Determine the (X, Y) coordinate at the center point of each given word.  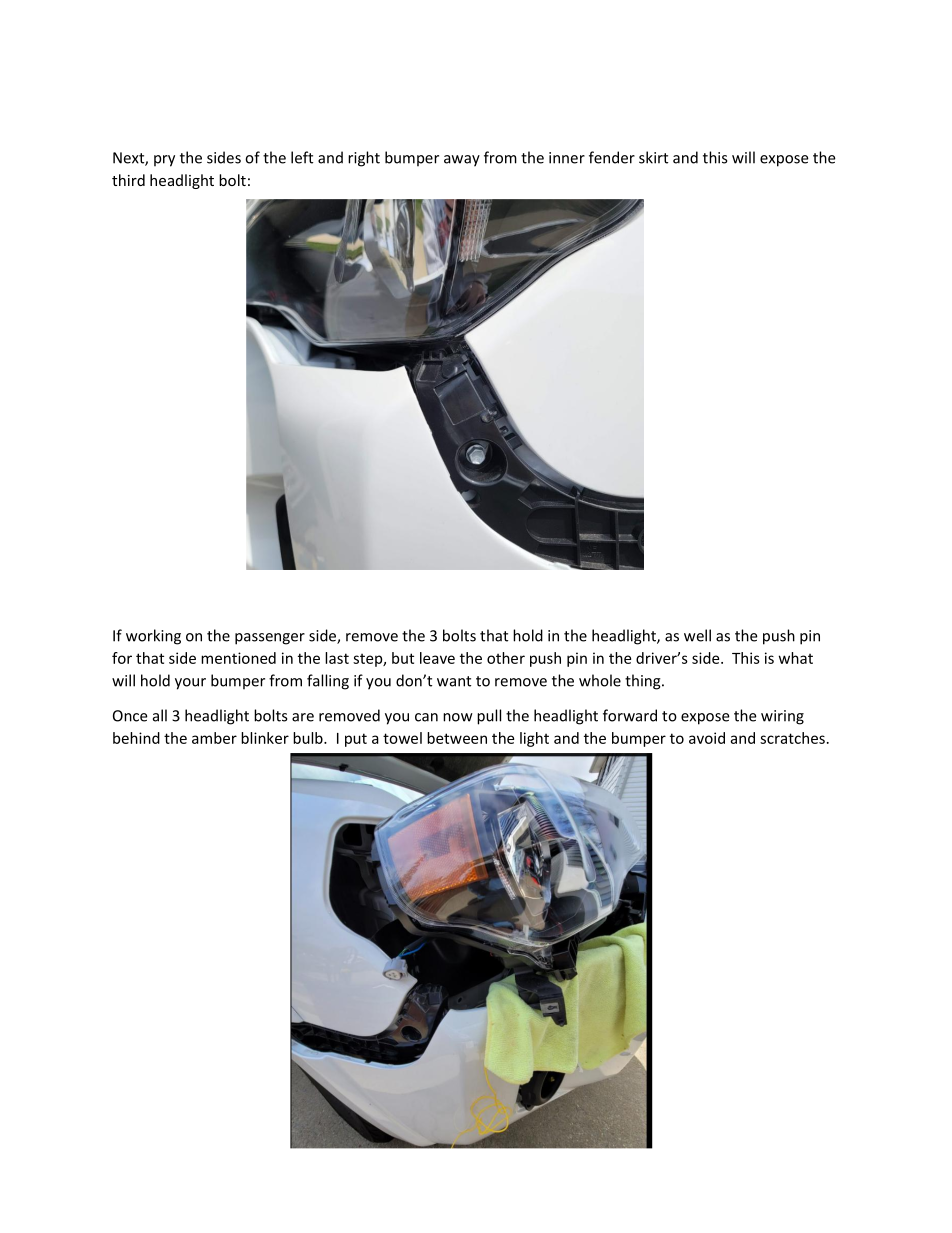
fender (612, 157)
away (462, 161)
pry (164, 161)
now (458, 717)
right (364, 159)
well (697, 635)
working (153, 637)
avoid (707, 738)
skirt (653, 157)
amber (214, 738)
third (128, 180)
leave (437, 658)
